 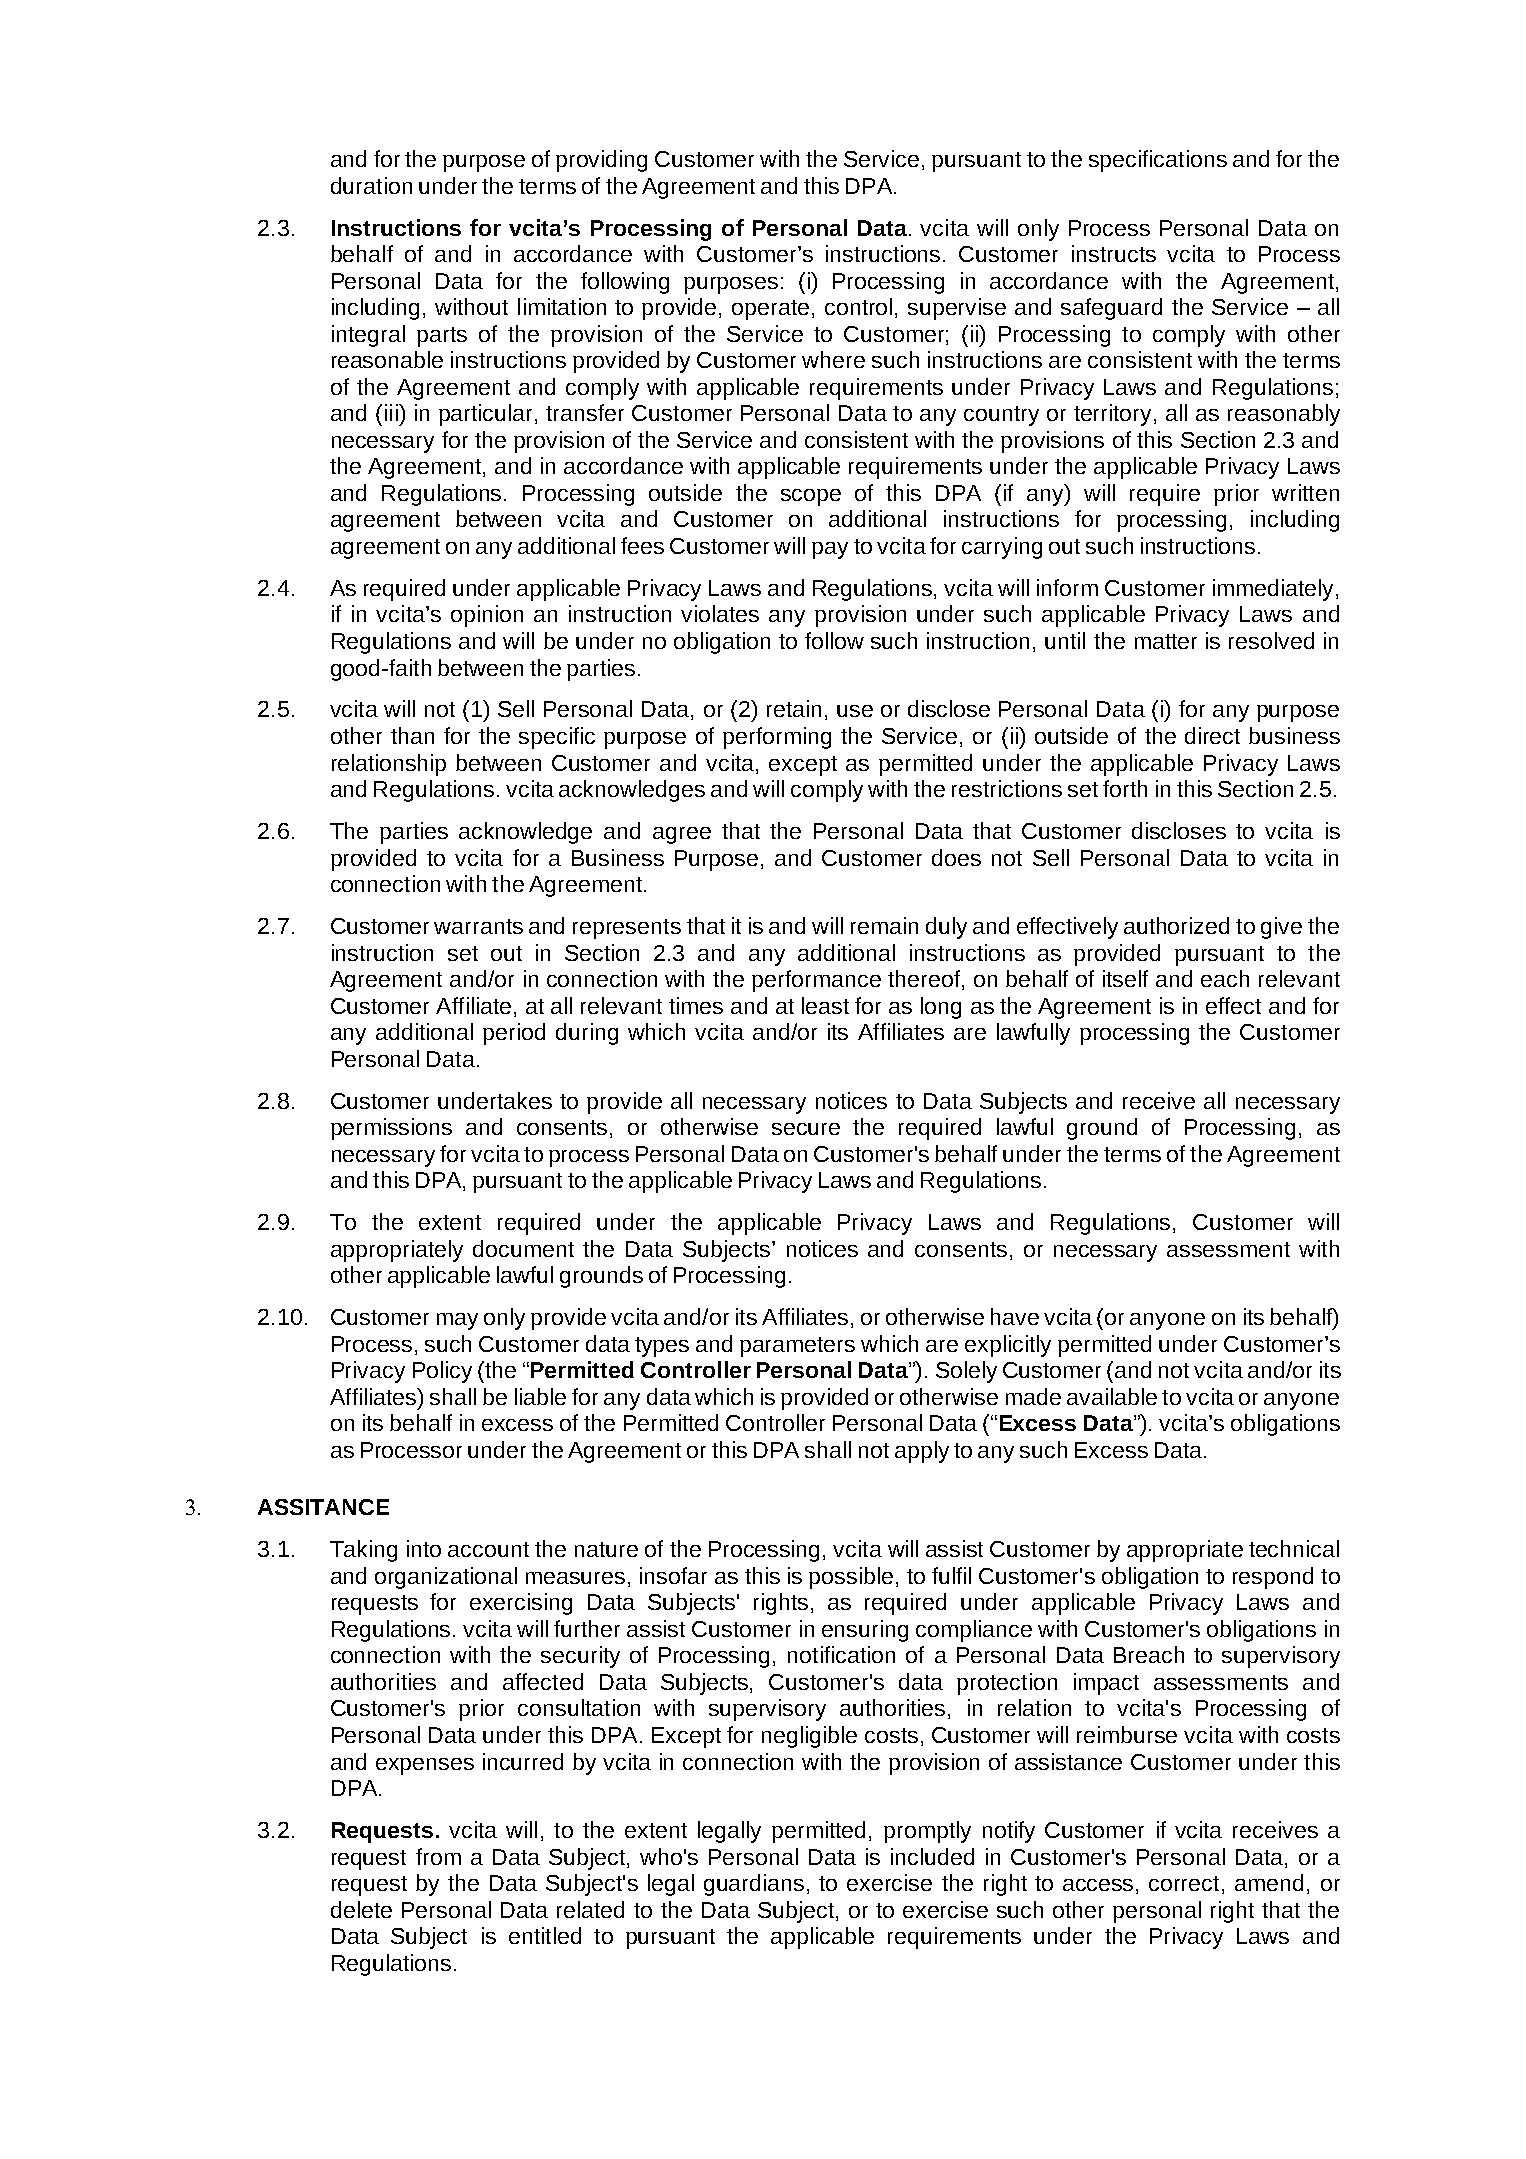 What do you see at coordinates (457, 1321) in the page?
I see `may` at bounding box center [457, 1321].
